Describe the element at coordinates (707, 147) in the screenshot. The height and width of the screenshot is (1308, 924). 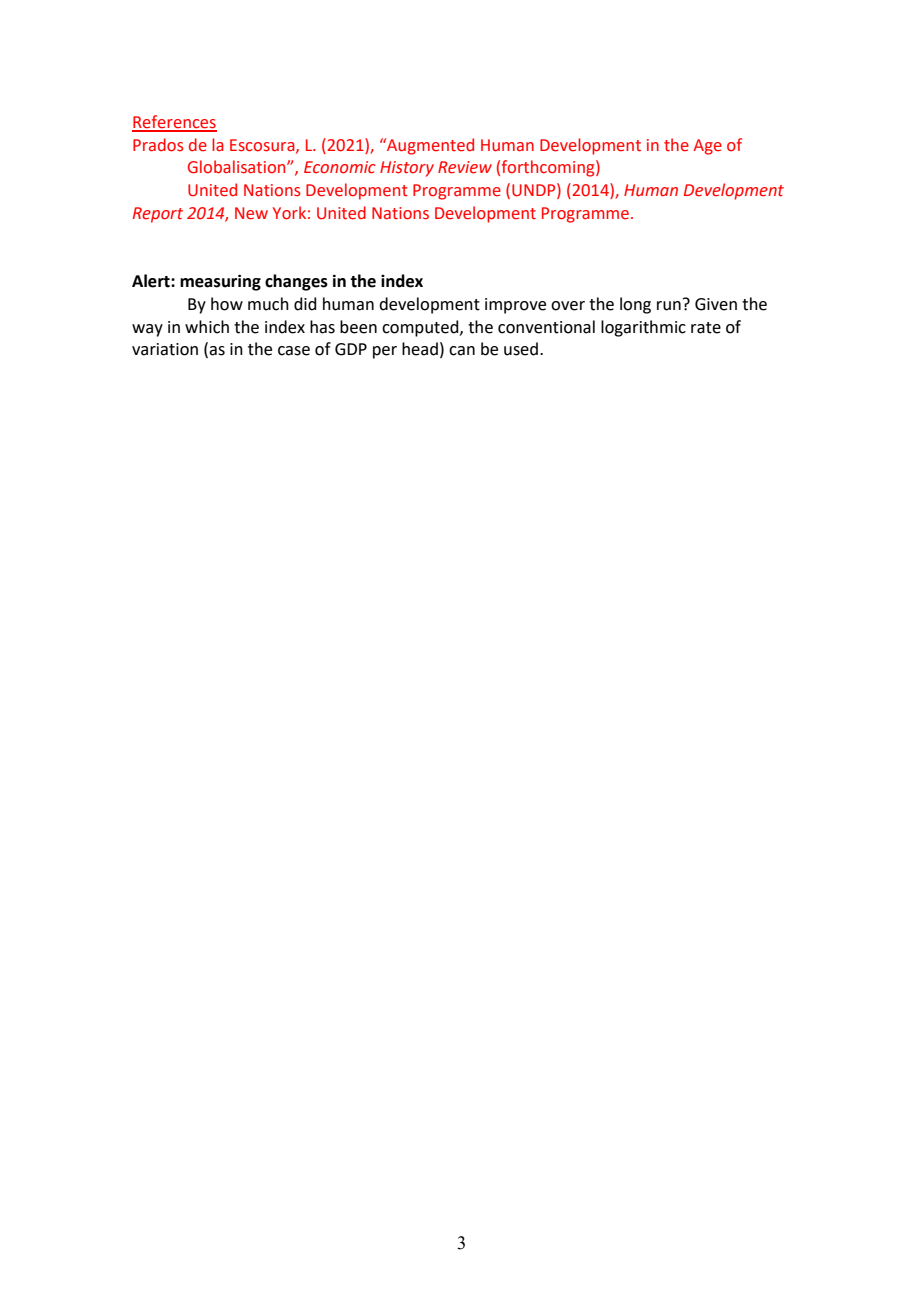
I see `Age` at that location.
